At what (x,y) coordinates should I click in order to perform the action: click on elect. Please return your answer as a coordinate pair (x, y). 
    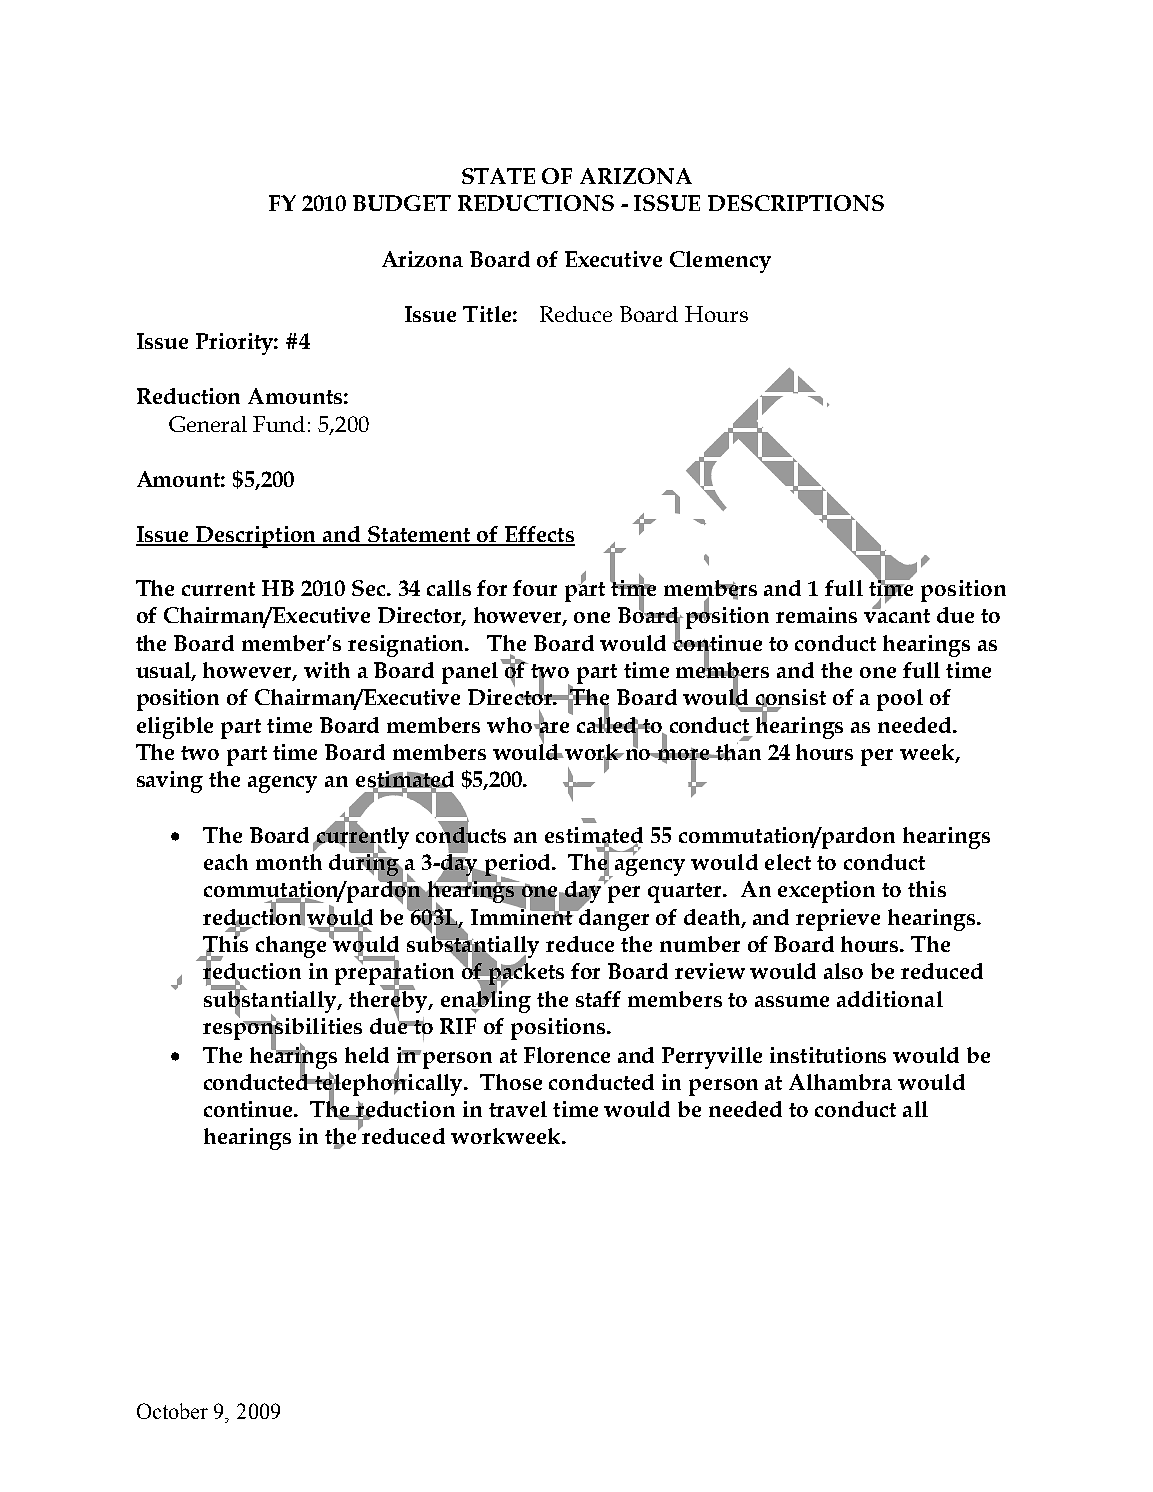
    Looking at the image, I should click on (788, 862).
